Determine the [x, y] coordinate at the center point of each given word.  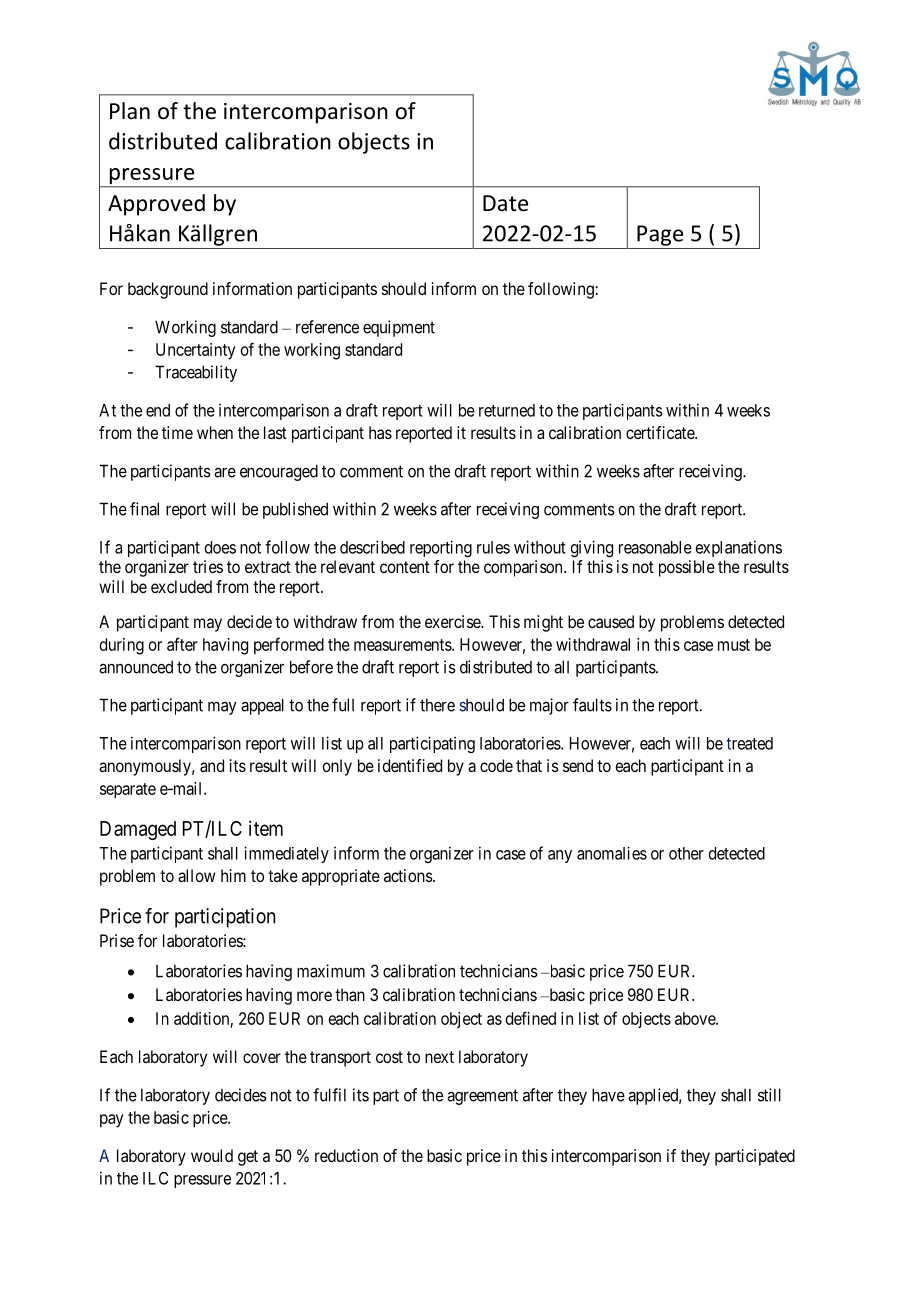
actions [408, 875]
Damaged [138, 830]
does [220, 547]
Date [505, 203]
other [686, 853]
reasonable [655, 547]
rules [493, 547]
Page [660, 235]
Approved [156, 205]
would [212, 1155]
